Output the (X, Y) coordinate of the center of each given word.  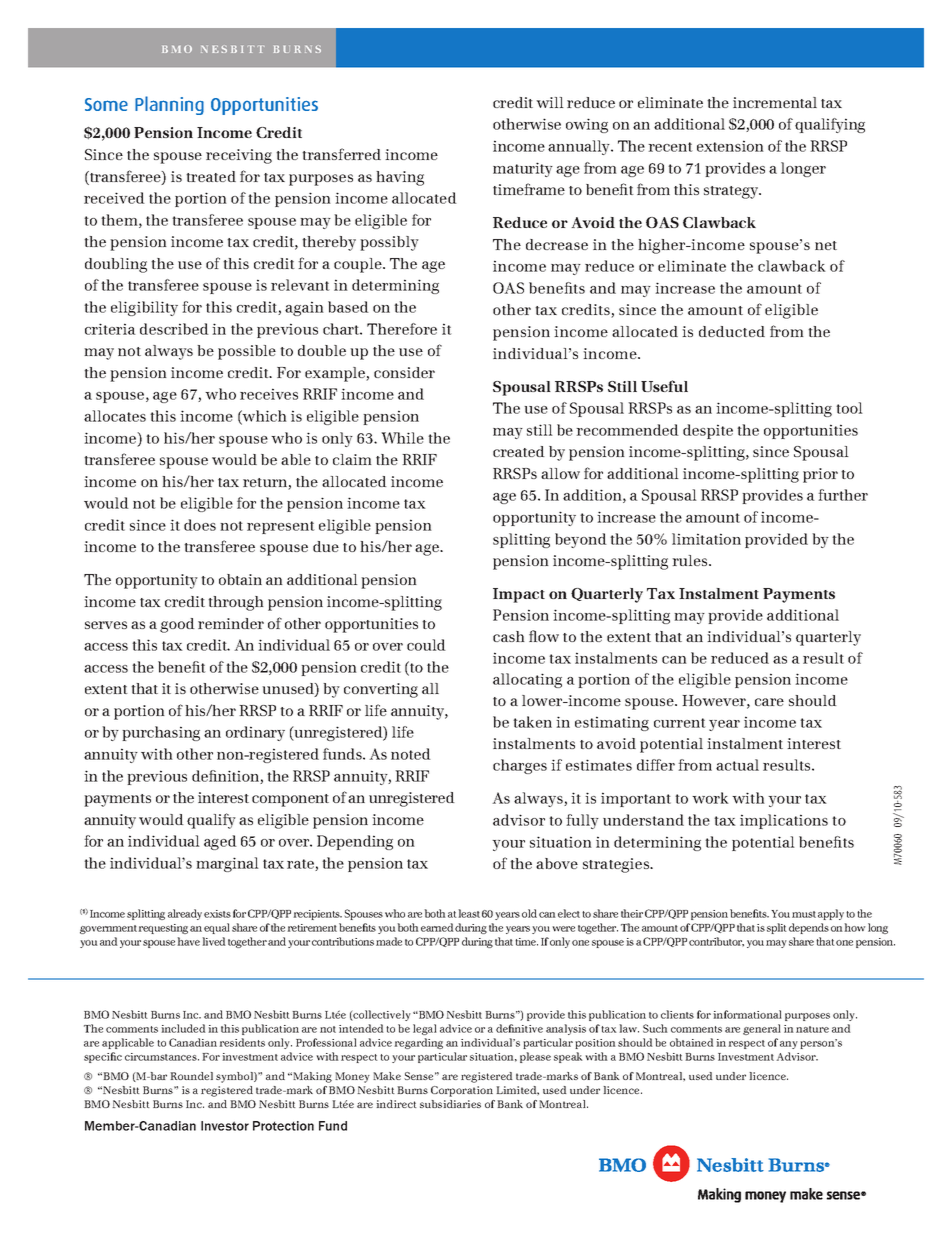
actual (737, 765)
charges (520, 766)
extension (730, 146)
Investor (225, 1126)
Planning (169, 105)
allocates (115, 416)
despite (708, 431)
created (519, 451)
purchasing (161, 733)
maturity (523, 169)
